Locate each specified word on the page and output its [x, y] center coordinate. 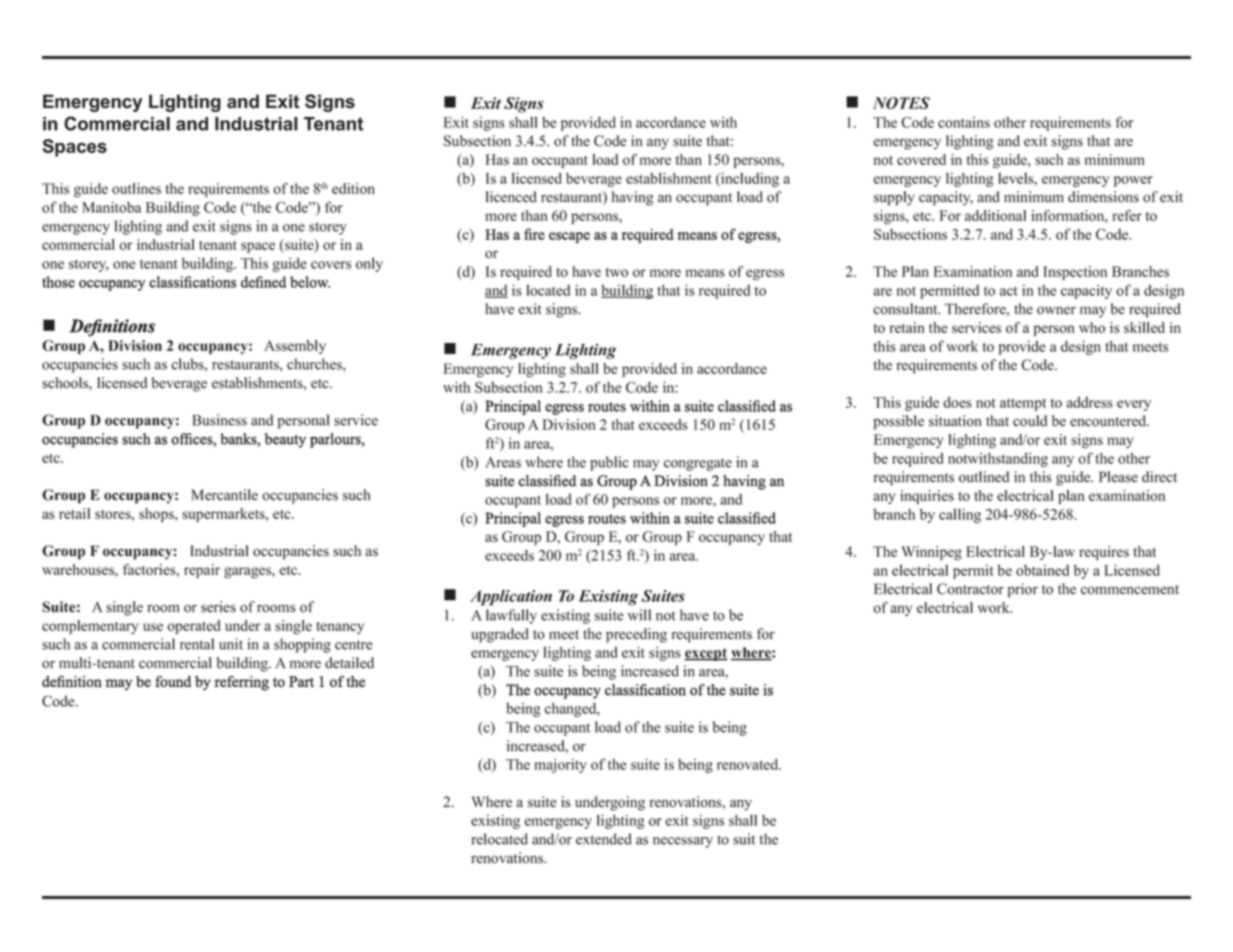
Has [497, 159]
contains [964, 122]
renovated [749, 764]
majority [560, 766]
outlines [136, 188]
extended [604, 839]
